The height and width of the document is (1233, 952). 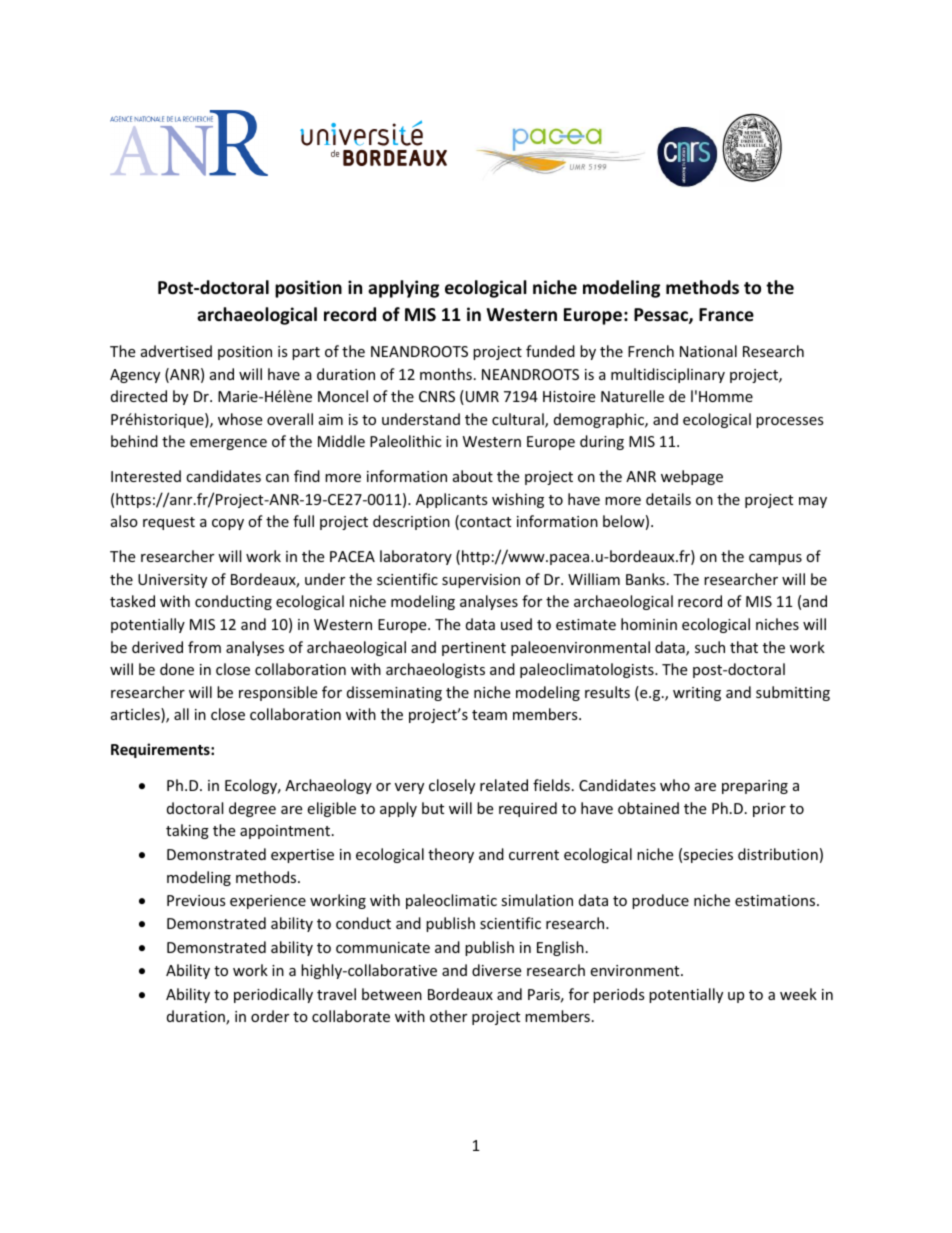 I want to click on periodically, so click(x=273, y=995).
